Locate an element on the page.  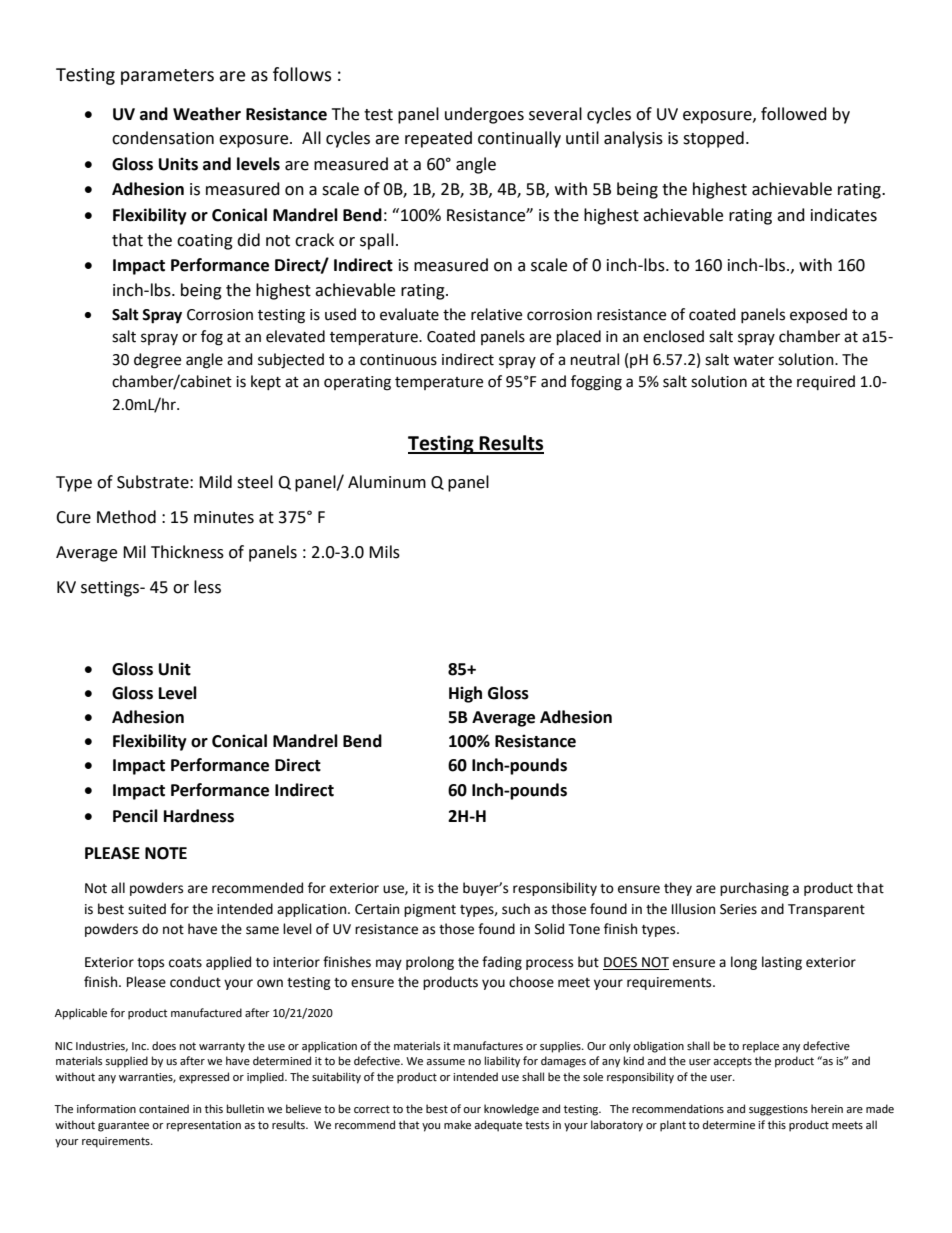
suggestions is located at coordinates (778, 1110).
